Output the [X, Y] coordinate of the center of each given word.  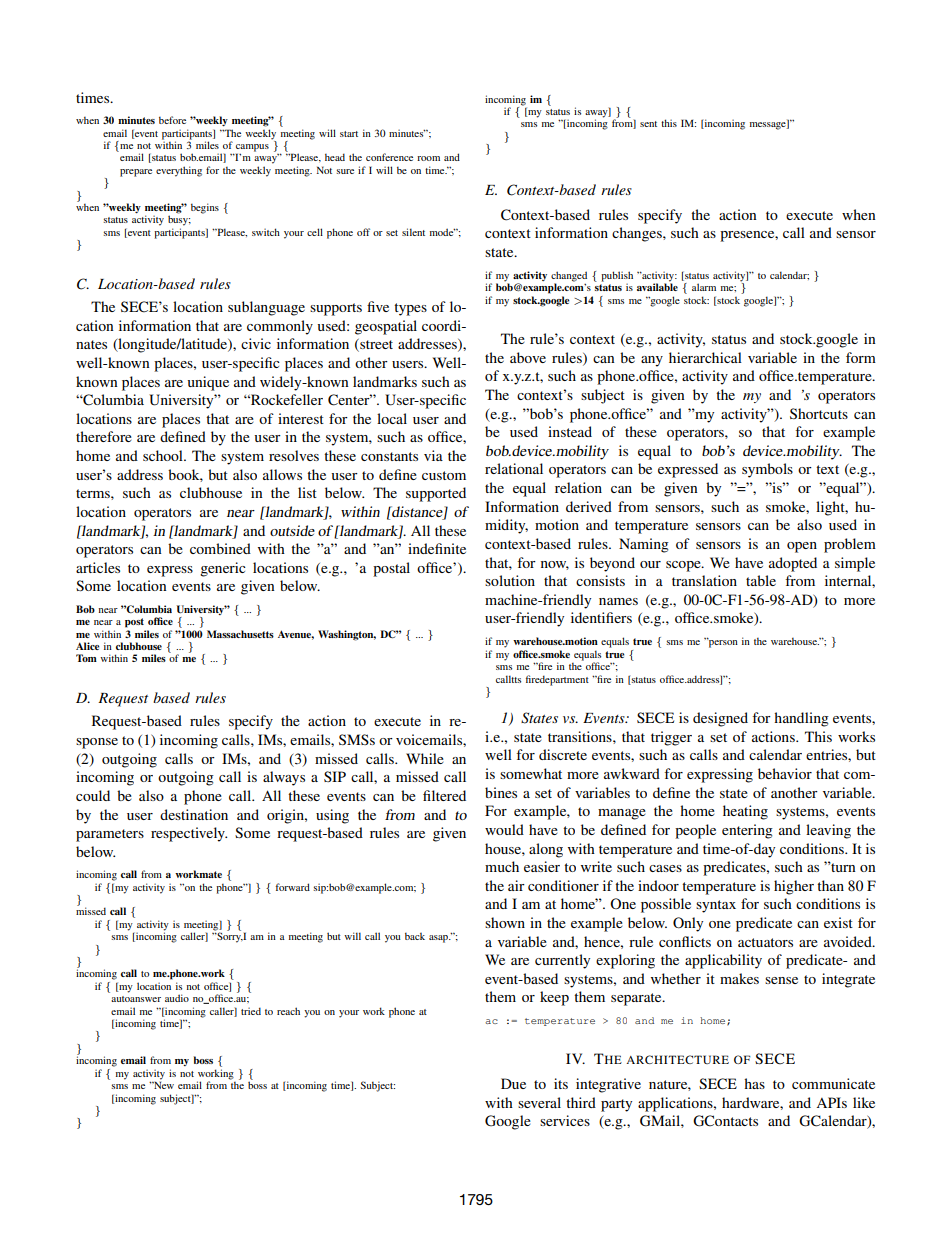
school [164, 455]
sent [648, 124]
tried [251, 1011]
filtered [444, 795]
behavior [785, 773]
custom [444, 475]
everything [179, 171]
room [428, 158]
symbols [767, 470]
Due [513, 1083]
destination [194, 814]
